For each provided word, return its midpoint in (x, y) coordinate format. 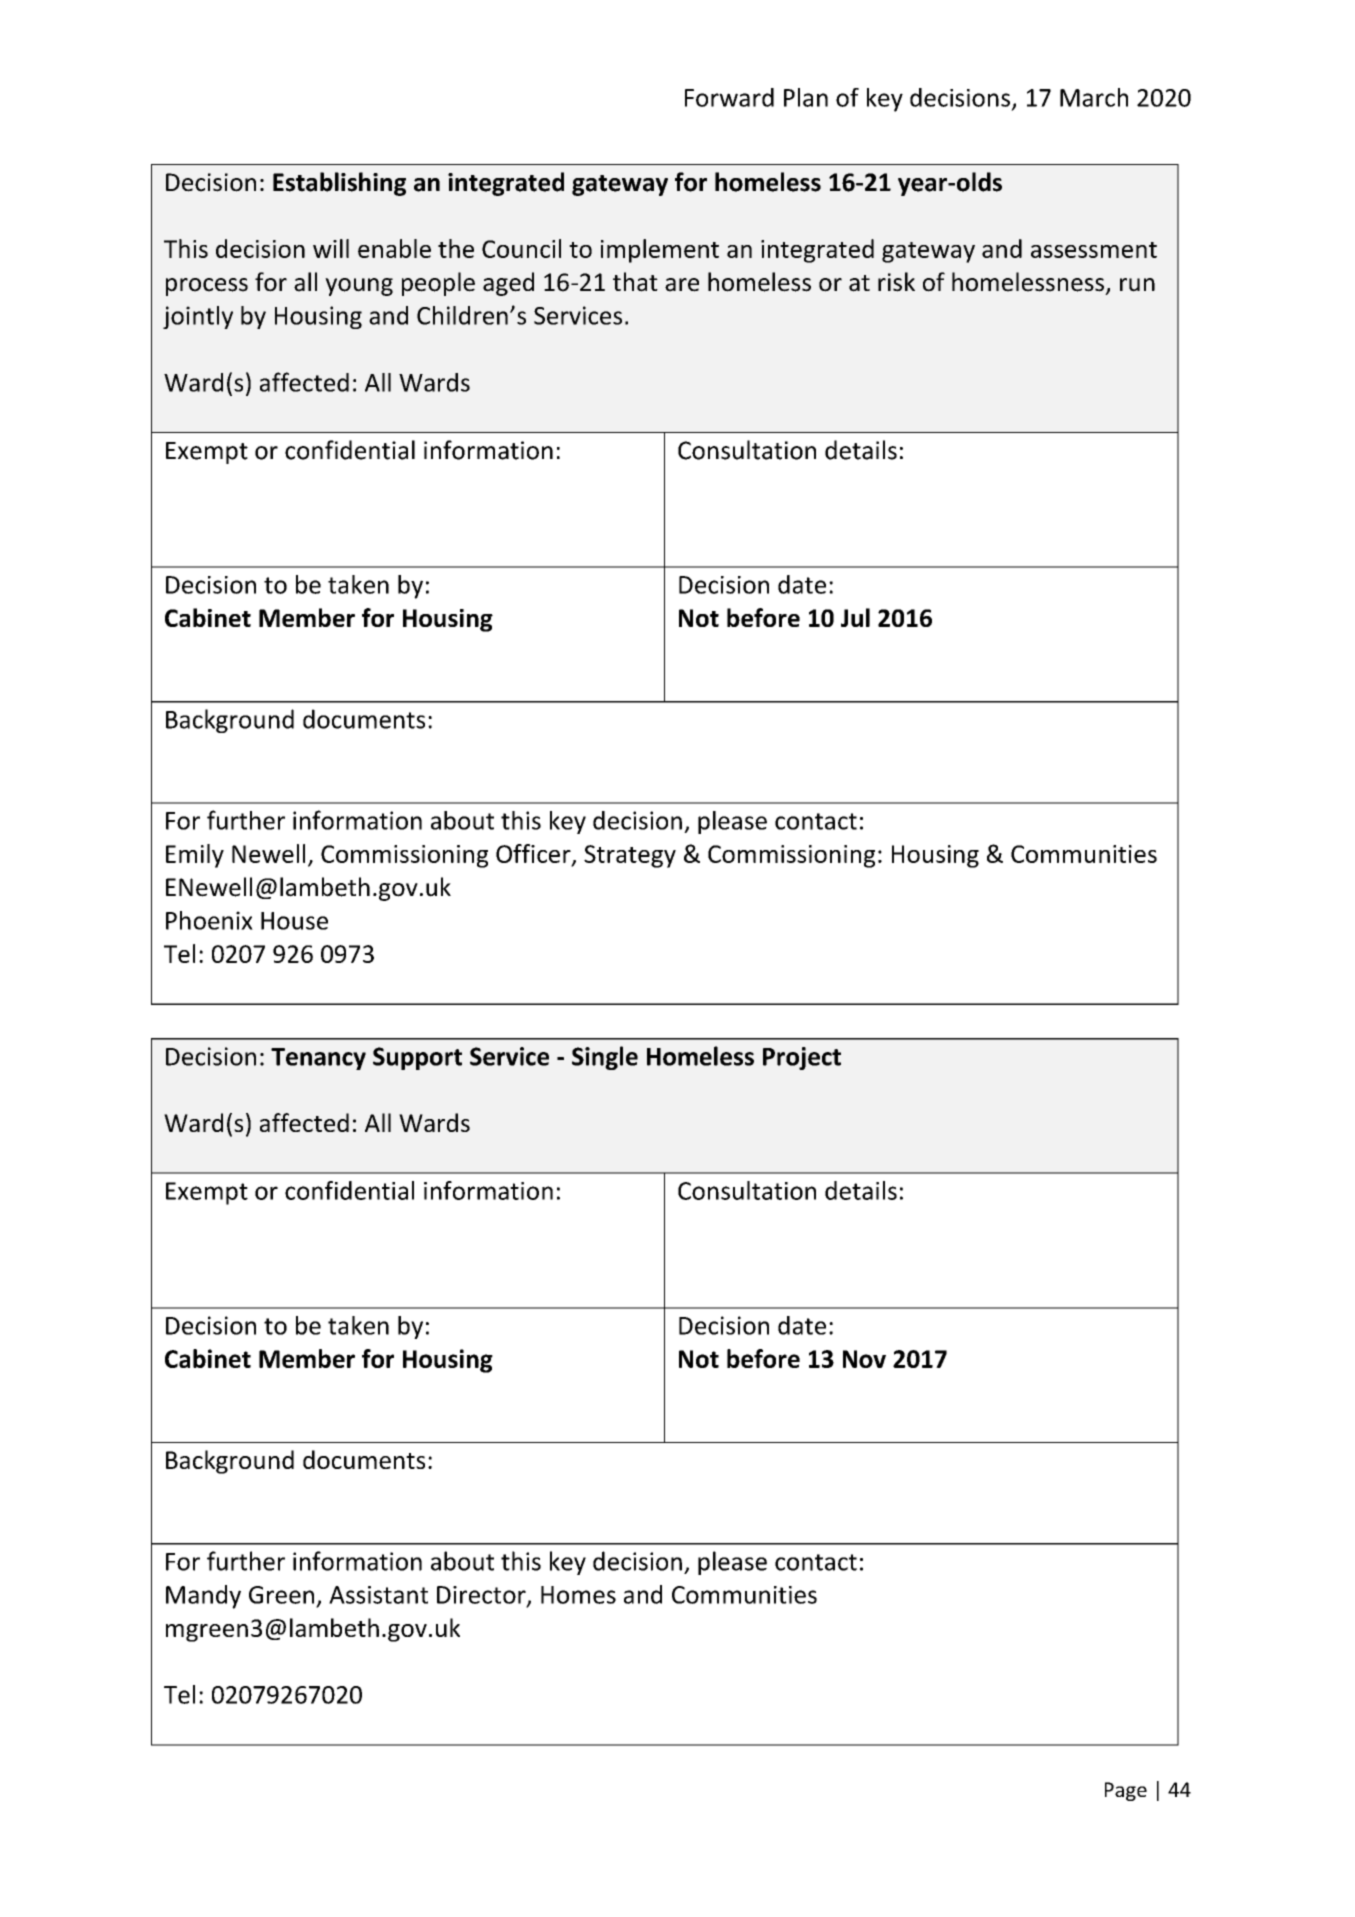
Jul (855, 617)
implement (660, 251)
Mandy (203, 1597)
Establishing (339, 184)
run (1137, 285)
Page (1126, 1791)
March (1094, 97)
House (294, 921)
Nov (864, 1359)
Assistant (378, 1595)
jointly (198, 317)
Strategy (630, 856)
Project (802, 1058)
